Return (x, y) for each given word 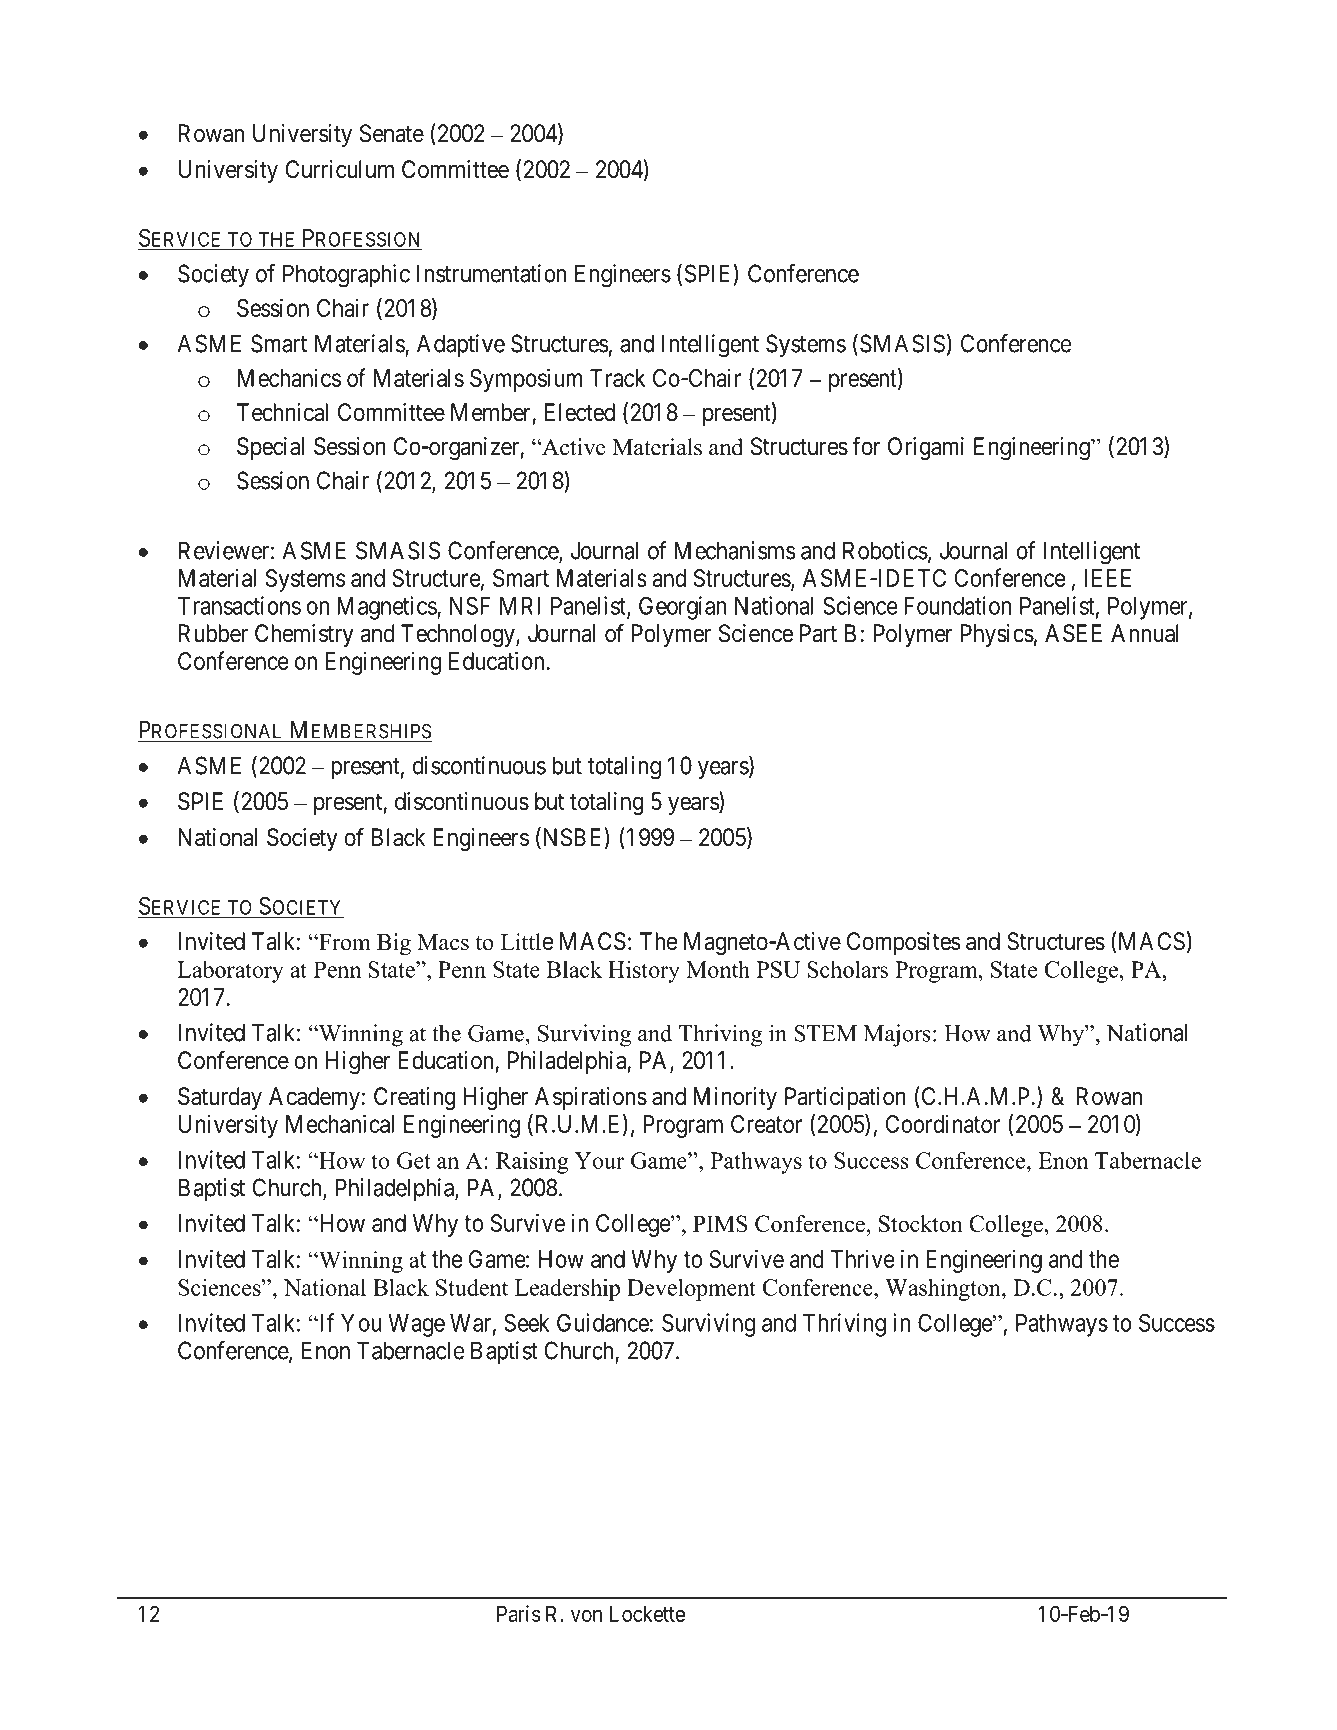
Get (414, 1160)
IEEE (1107, 578)
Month (718, 969)
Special (270, 448)
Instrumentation (492, 273)
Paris (518, 1613)
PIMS (720, 1223)
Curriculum (339, 169)
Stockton (921, 1223)
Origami (926, 448)
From (344, 942)
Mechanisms (735, 550)
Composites (903, 943)
